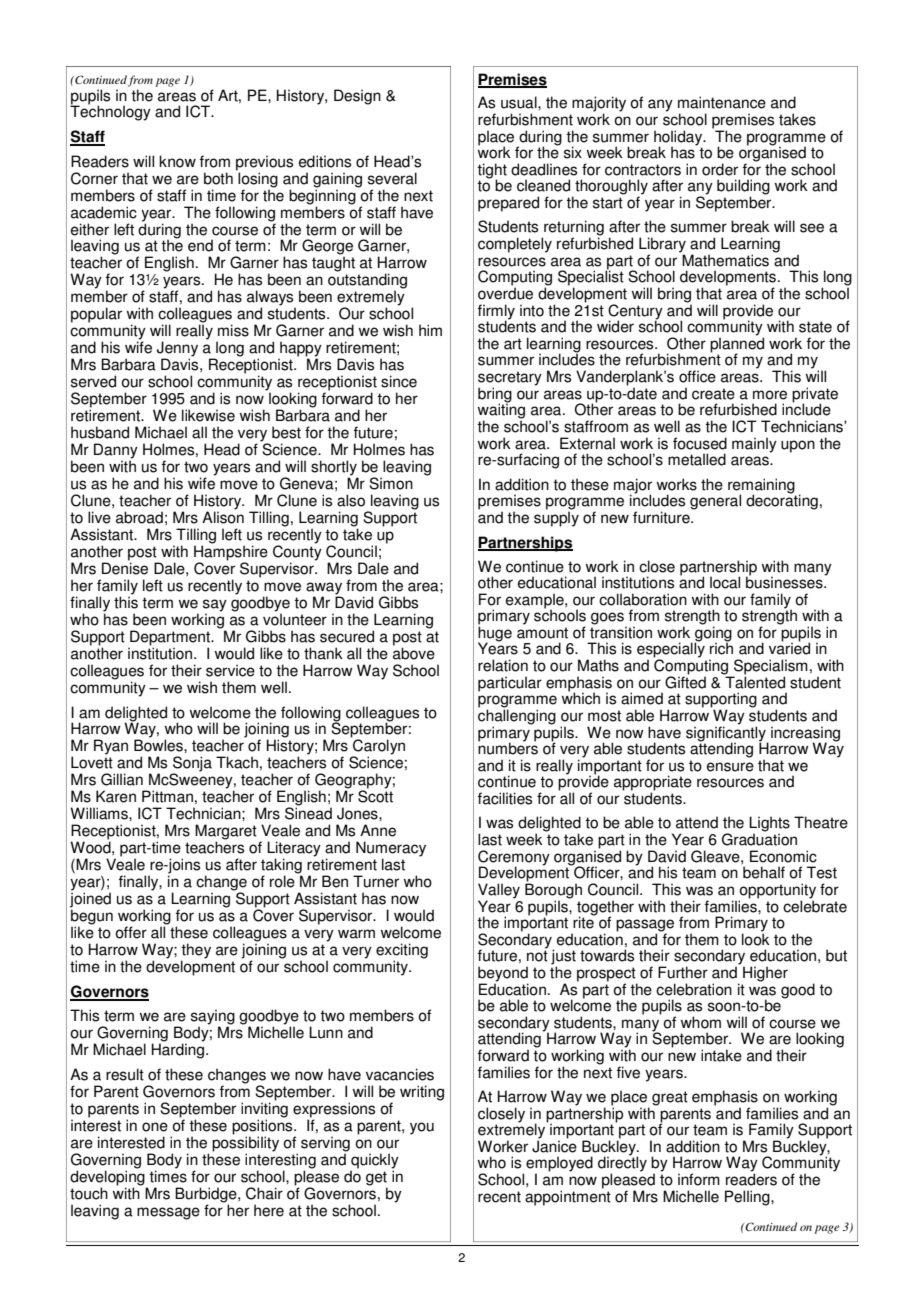  What do you see at coordinates (230, 670) in the screenshot?
I see `service` at bounding box center [230, 670].
